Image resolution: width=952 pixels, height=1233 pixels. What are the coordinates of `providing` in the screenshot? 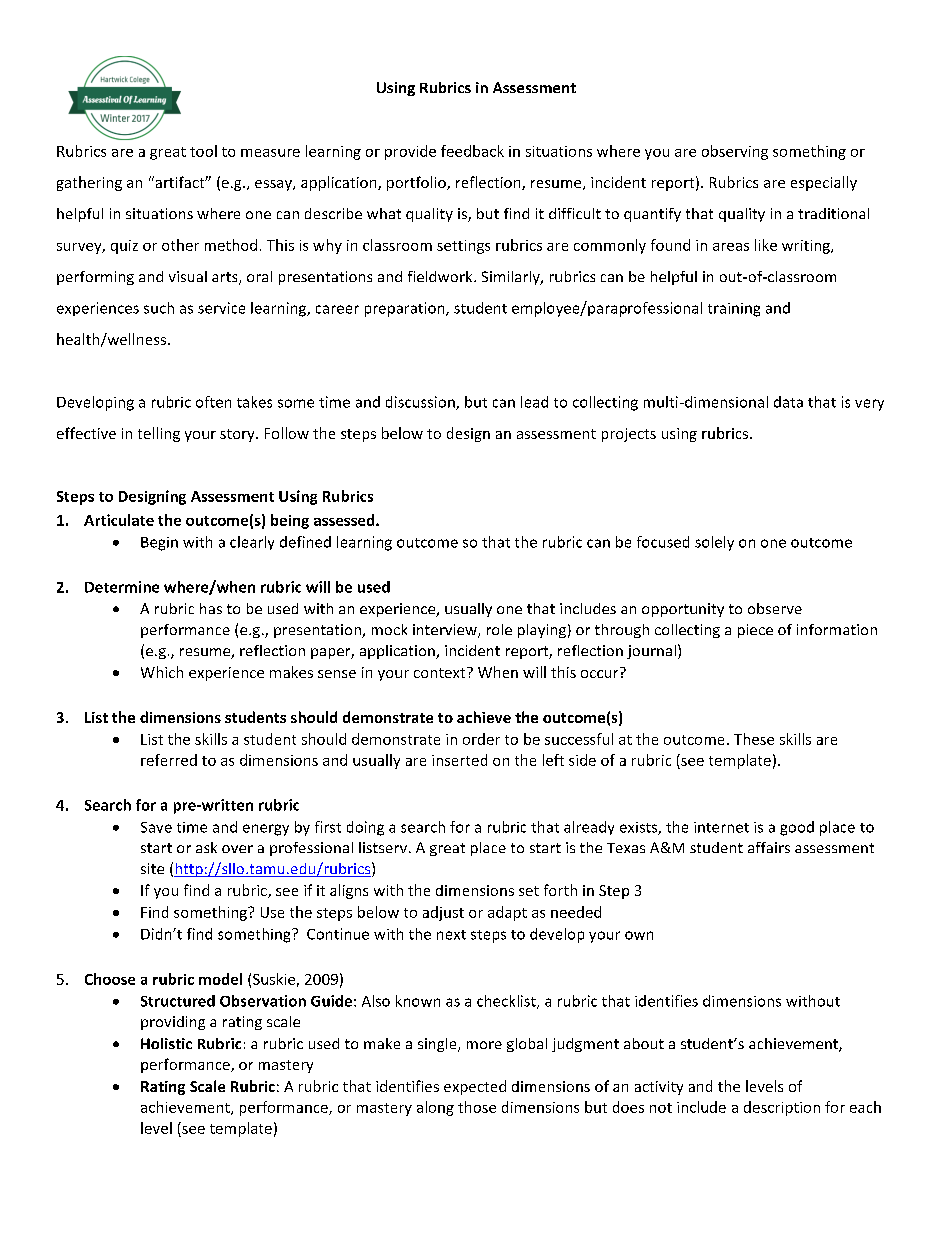 It's located at (173, 1023).
